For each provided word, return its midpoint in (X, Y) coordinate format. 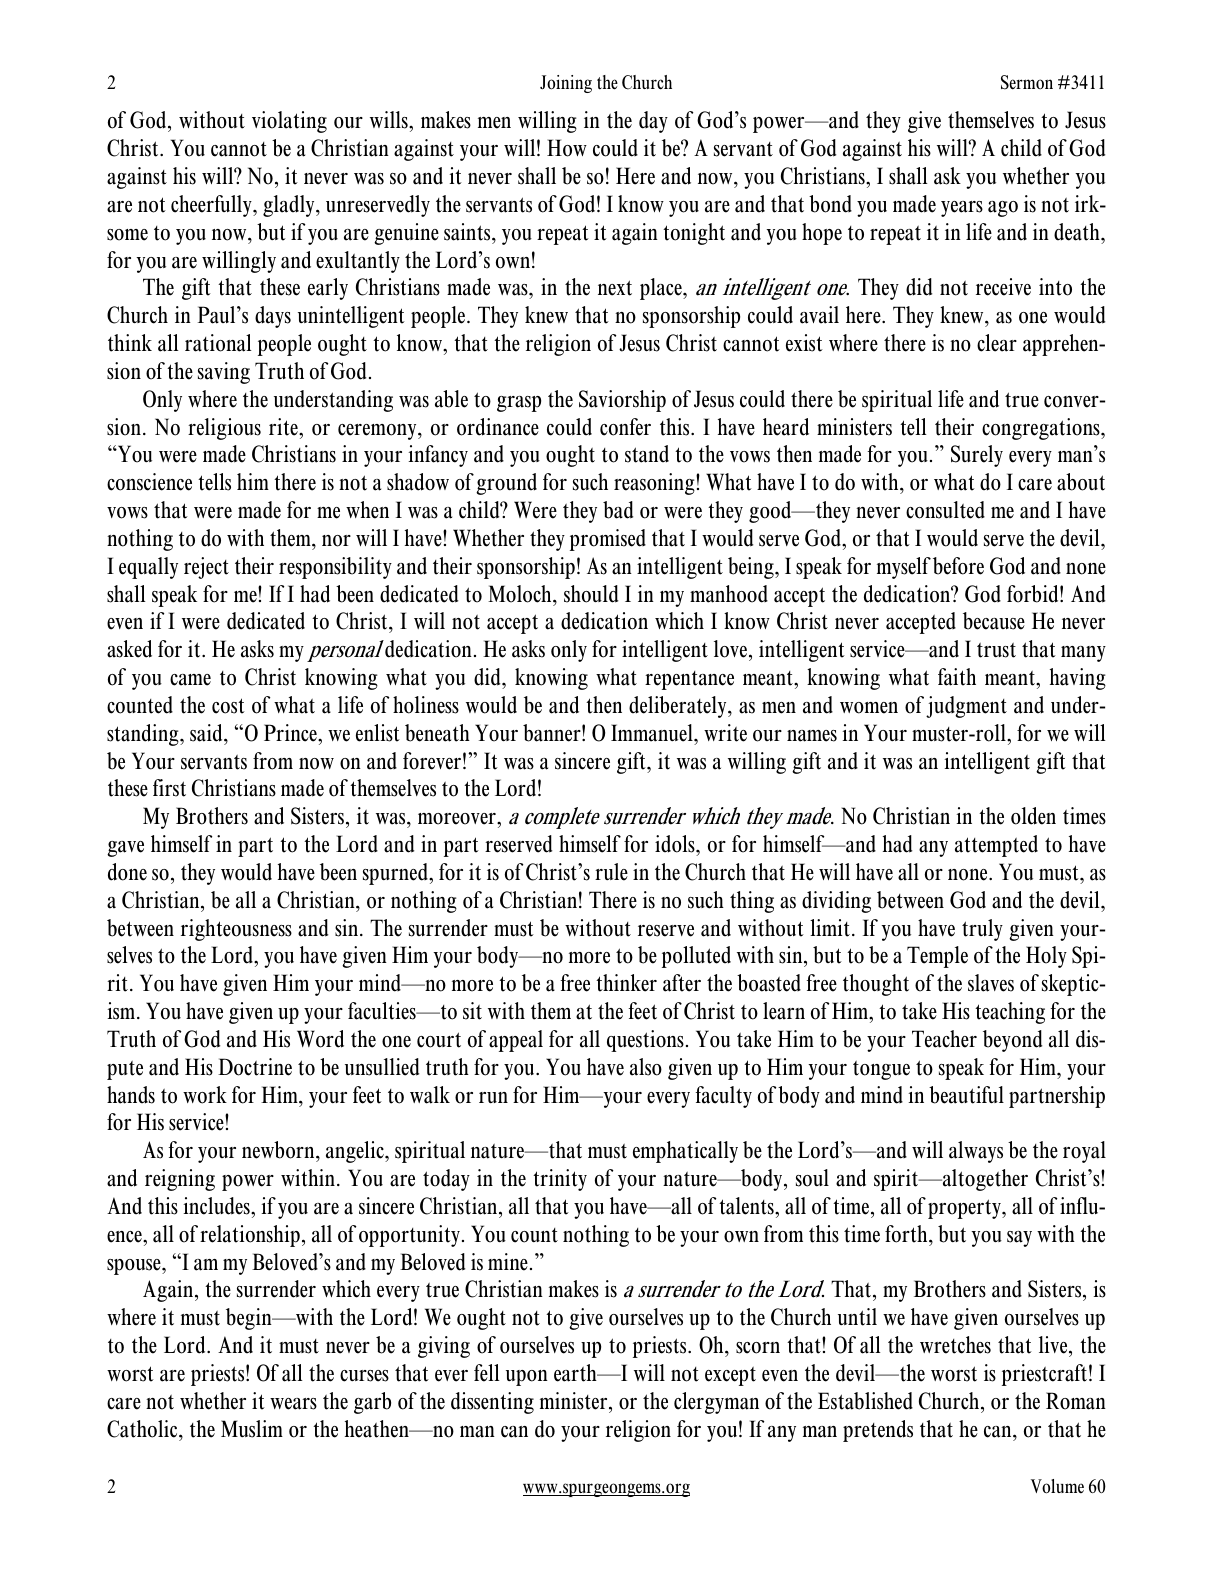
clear (997, 343)
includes (217, 1206)
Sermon (1027, 82)
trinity (560, 1180)
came (190, 680)
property (965, 1209)
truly (982, 930)
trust (996, 650)
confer (625, 427)
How (567, 148)
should (591, 594)
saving (224, 373)
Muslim (252, 1429)
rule (611, 872)
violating (289, 122)
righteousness (236, 930)
